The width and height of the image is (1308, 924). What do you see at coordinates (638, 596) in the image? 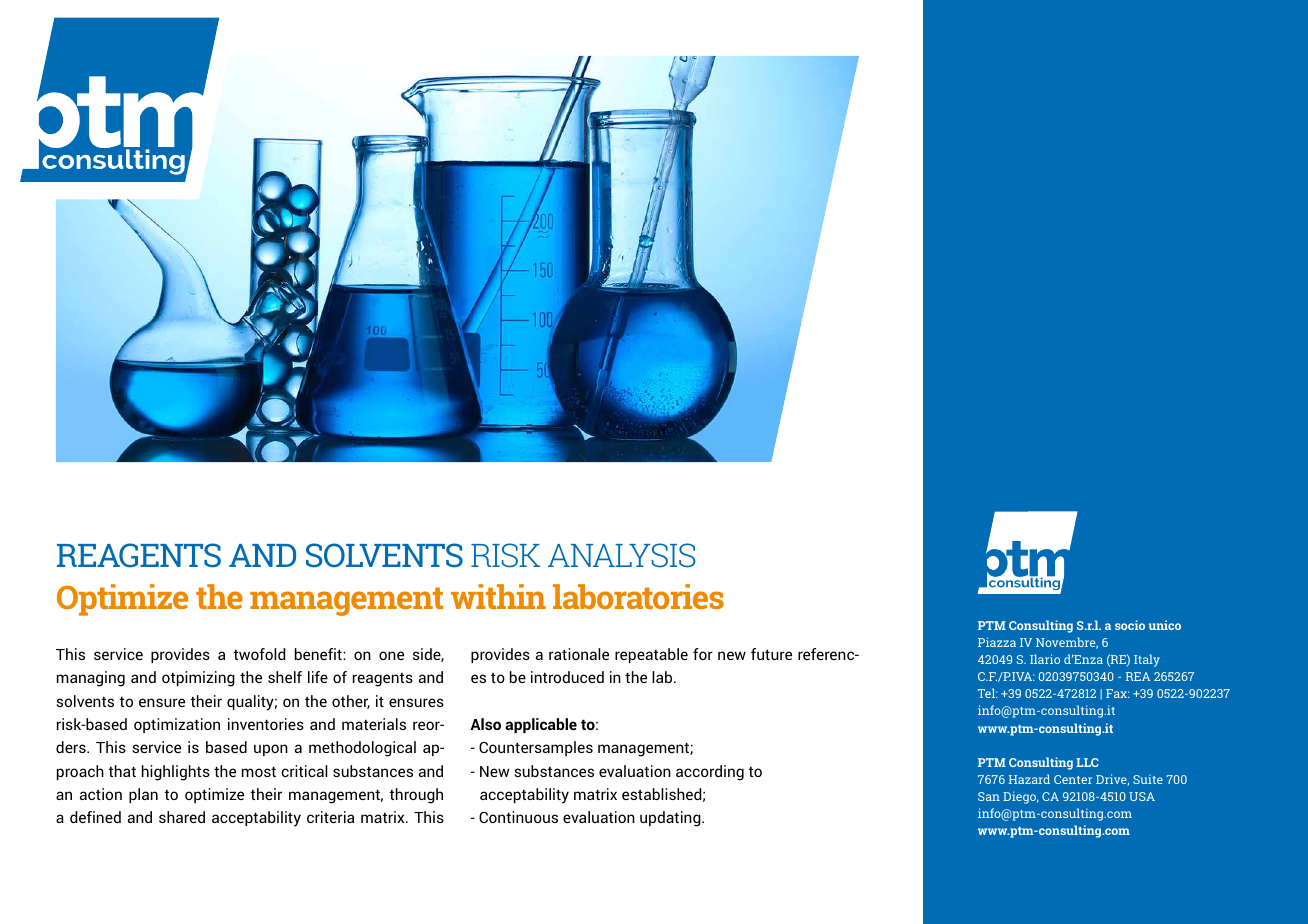
I see `laboratories` at bounding box center [638, 596].
